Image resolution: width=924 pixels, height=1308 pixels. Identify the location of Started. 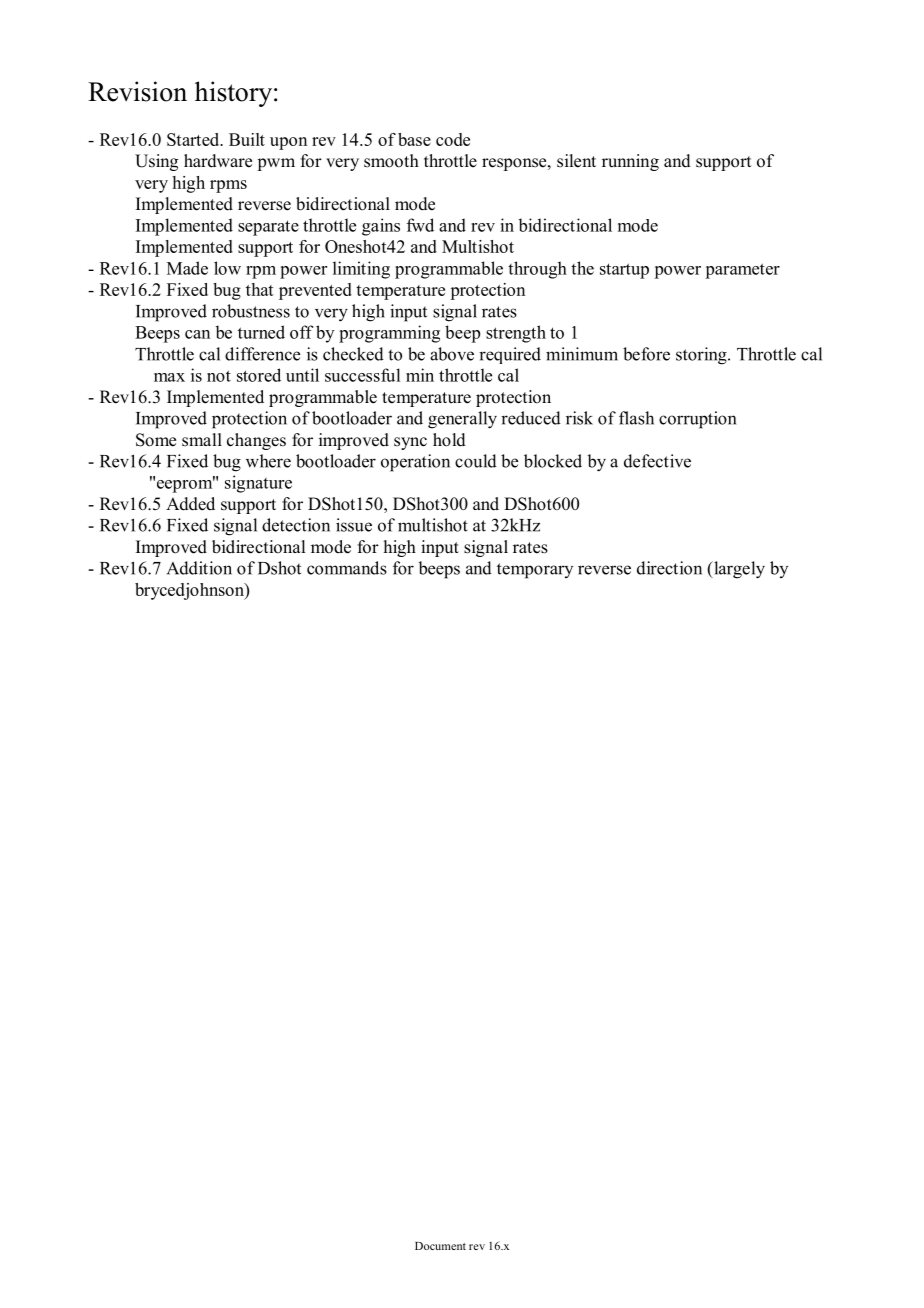
(194, 139).
